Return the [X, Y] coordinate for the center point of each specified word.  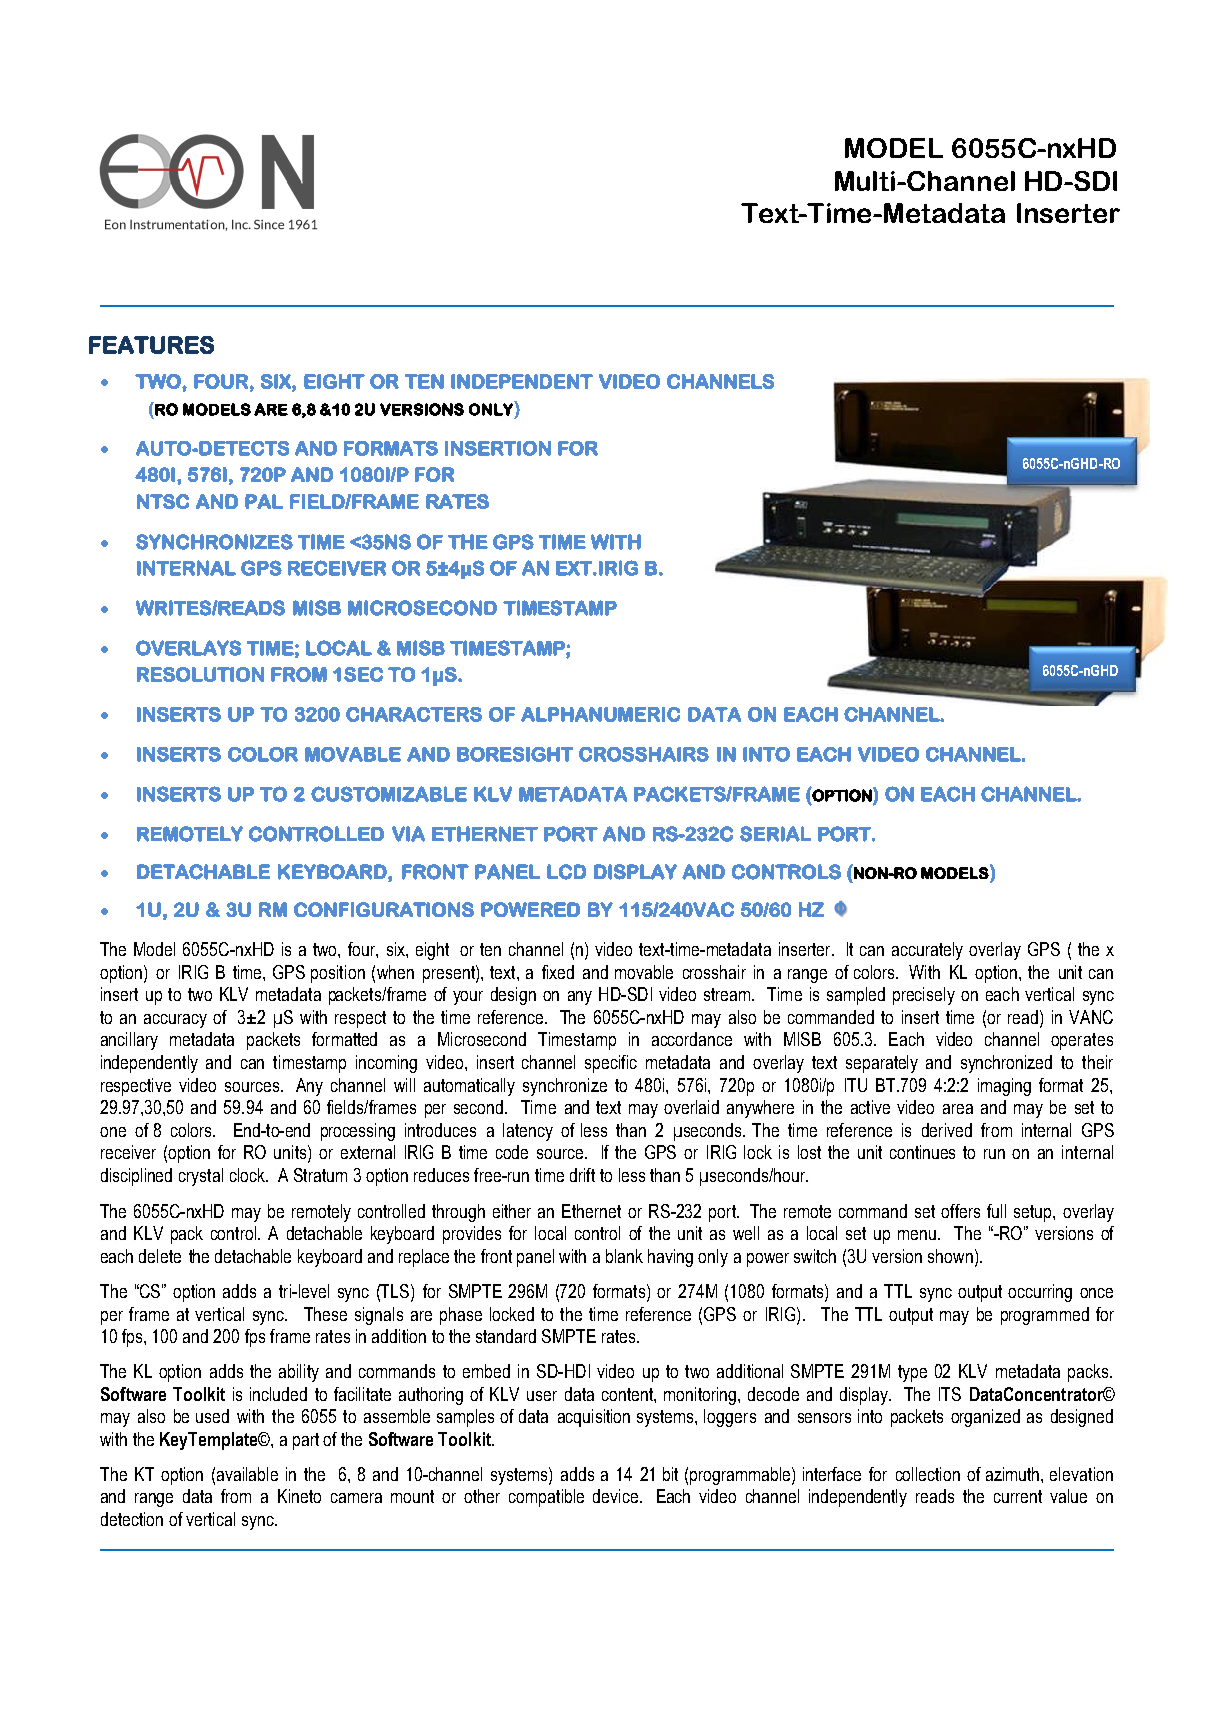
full [996, 1211]
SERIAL [775, 834]
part [306, 1441]
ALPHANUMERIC [600, 714]
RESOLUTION [200, 674]
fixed [558, 972]
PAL [264, 501]
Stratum [320, 1175]
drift [582, 1175]
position [338, 974]
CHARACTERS [414, 714]
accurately [927, 951]
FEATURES [151, 345]
